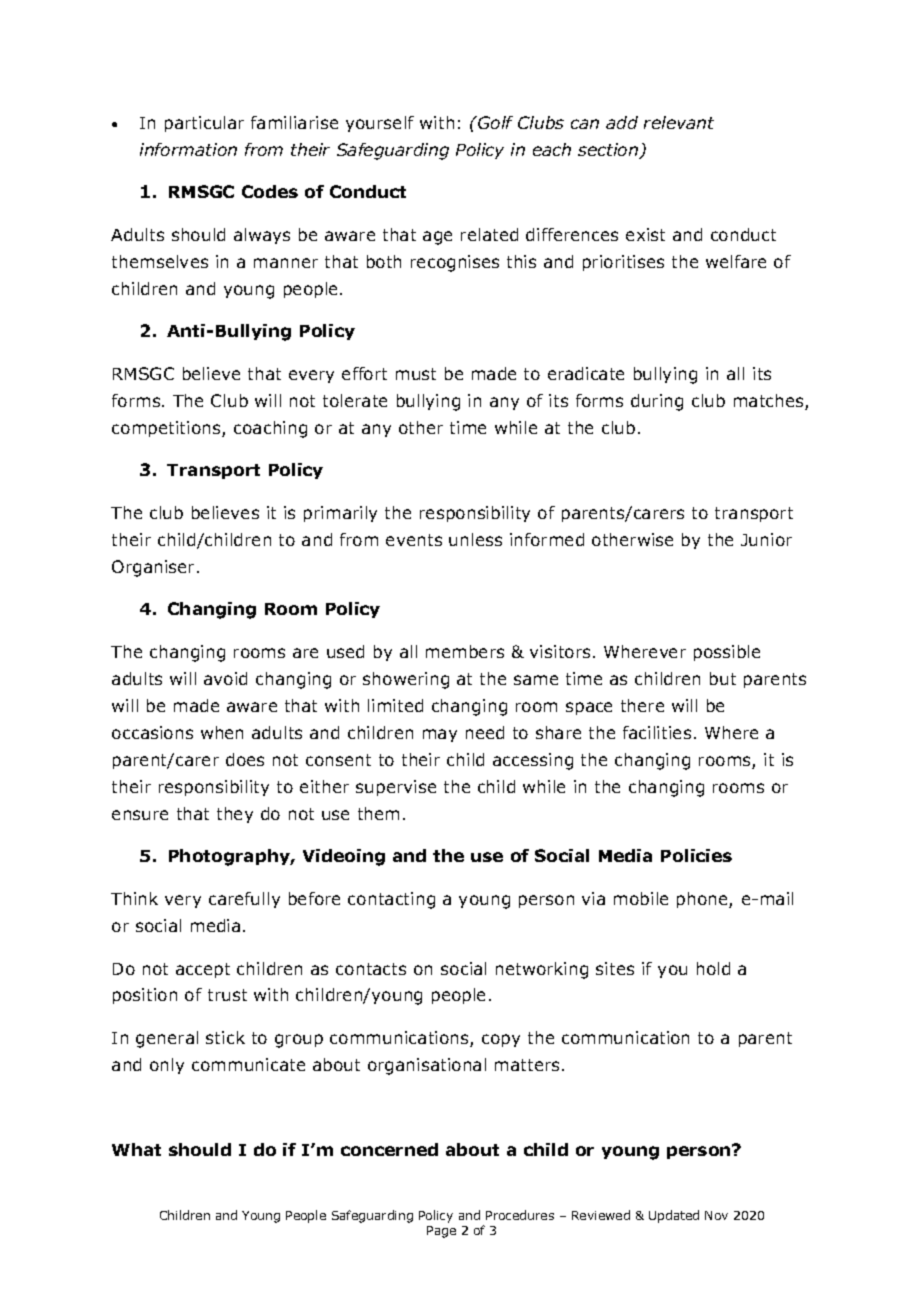  I want to click on but, so click(723, 678).
